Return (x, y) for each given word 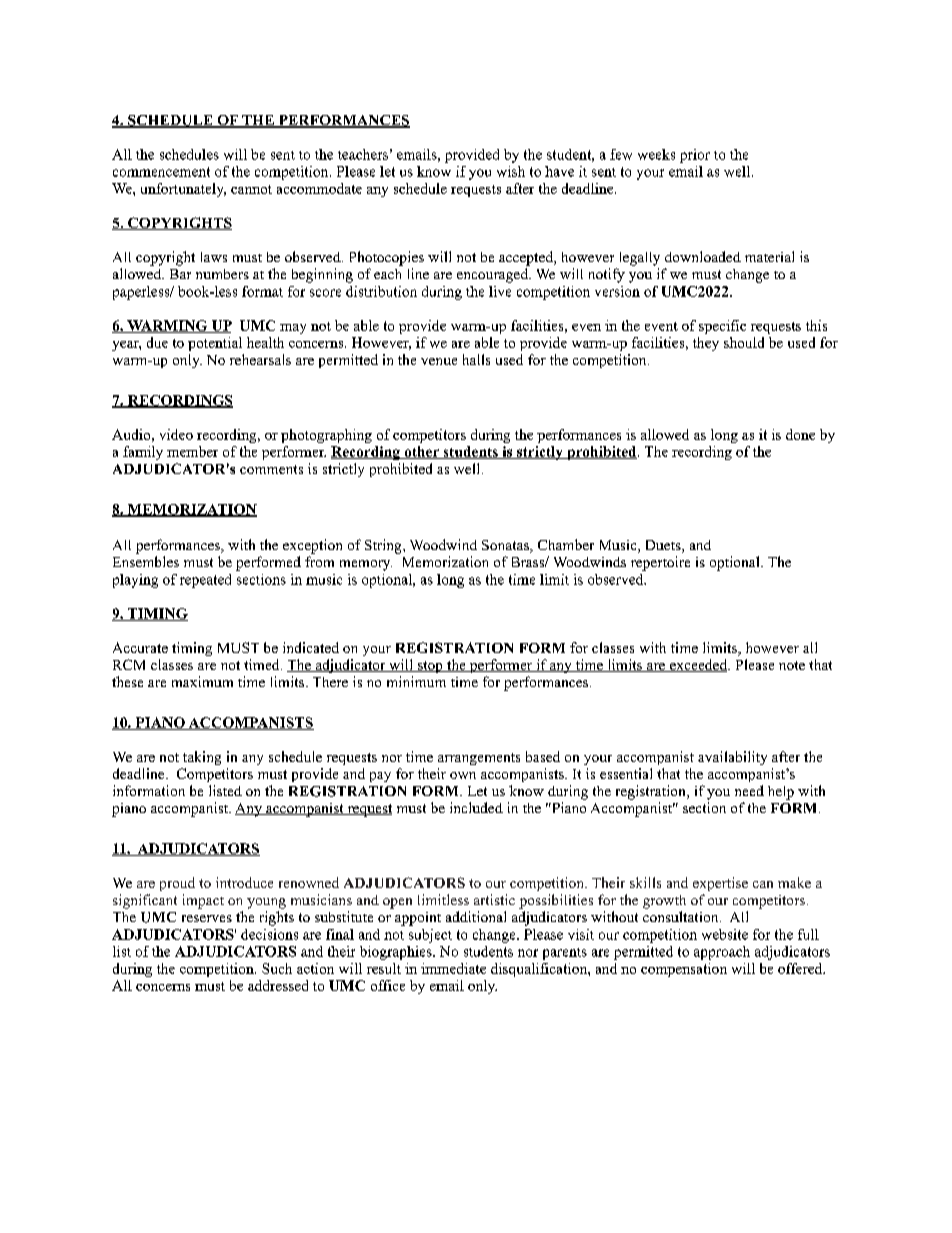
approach (722, 953)
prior (695, 156)
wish (511, 171)
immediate (453, 968)
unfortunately (183, 190)
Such (277, 968)
